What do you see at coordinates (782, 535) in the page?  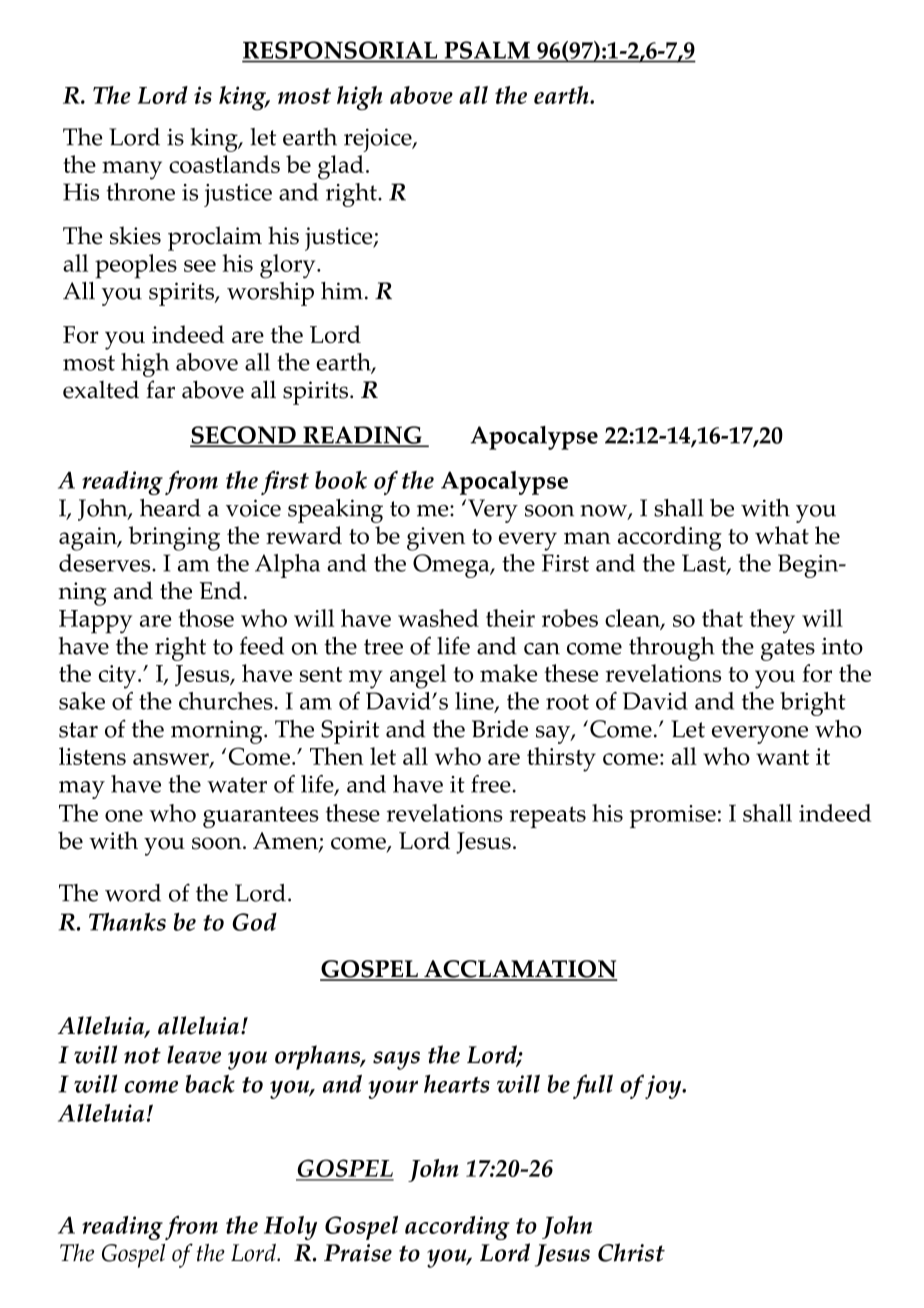 I see `what` at bounding box center [782, 535].
